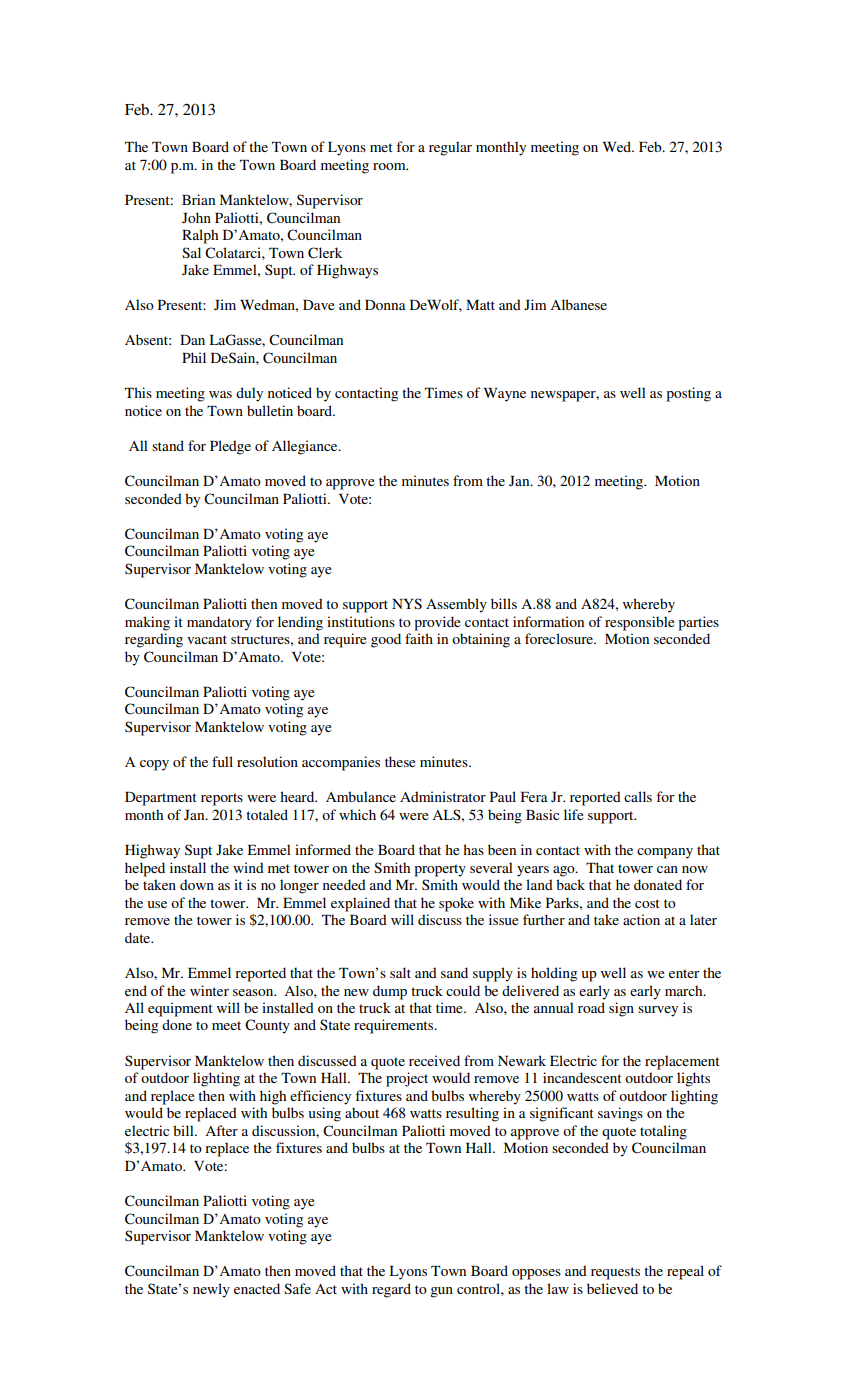 This image has width=849, height=1400. I want to click on cost, so click(647, 903).
